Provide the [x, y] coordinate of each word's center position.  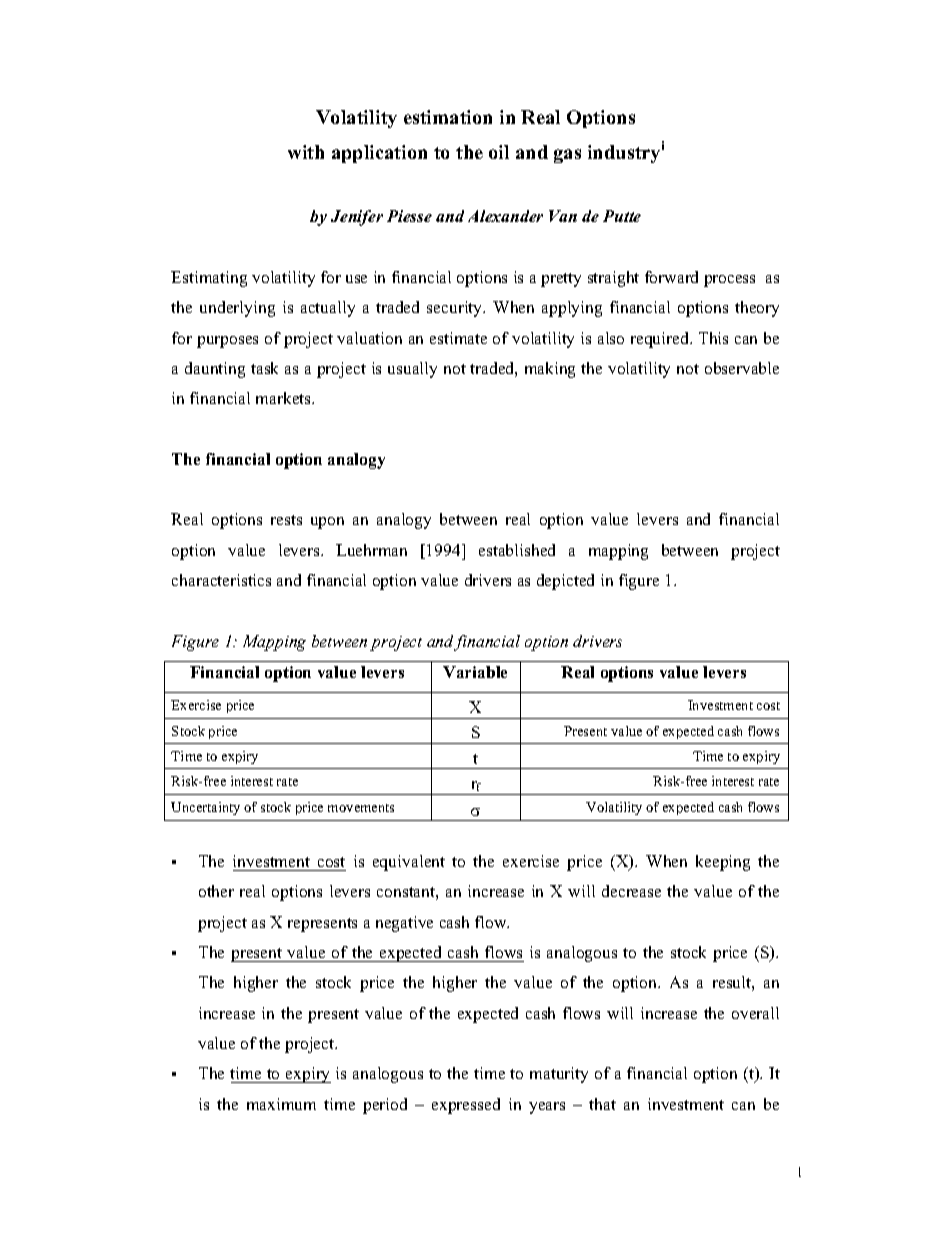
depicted [565, 582]
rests [286, 520]
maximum [281, 1104]
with [306, 152]
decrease [631, 891]
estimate [458, 338]
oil [499, 152]
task [264, 368]
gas [567, 156]
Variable [475, 672]
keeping [723, 863]
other [216, 891]
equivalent [409, 863]
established [517, 550]
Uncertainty [205, 808]
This [713, 338]
